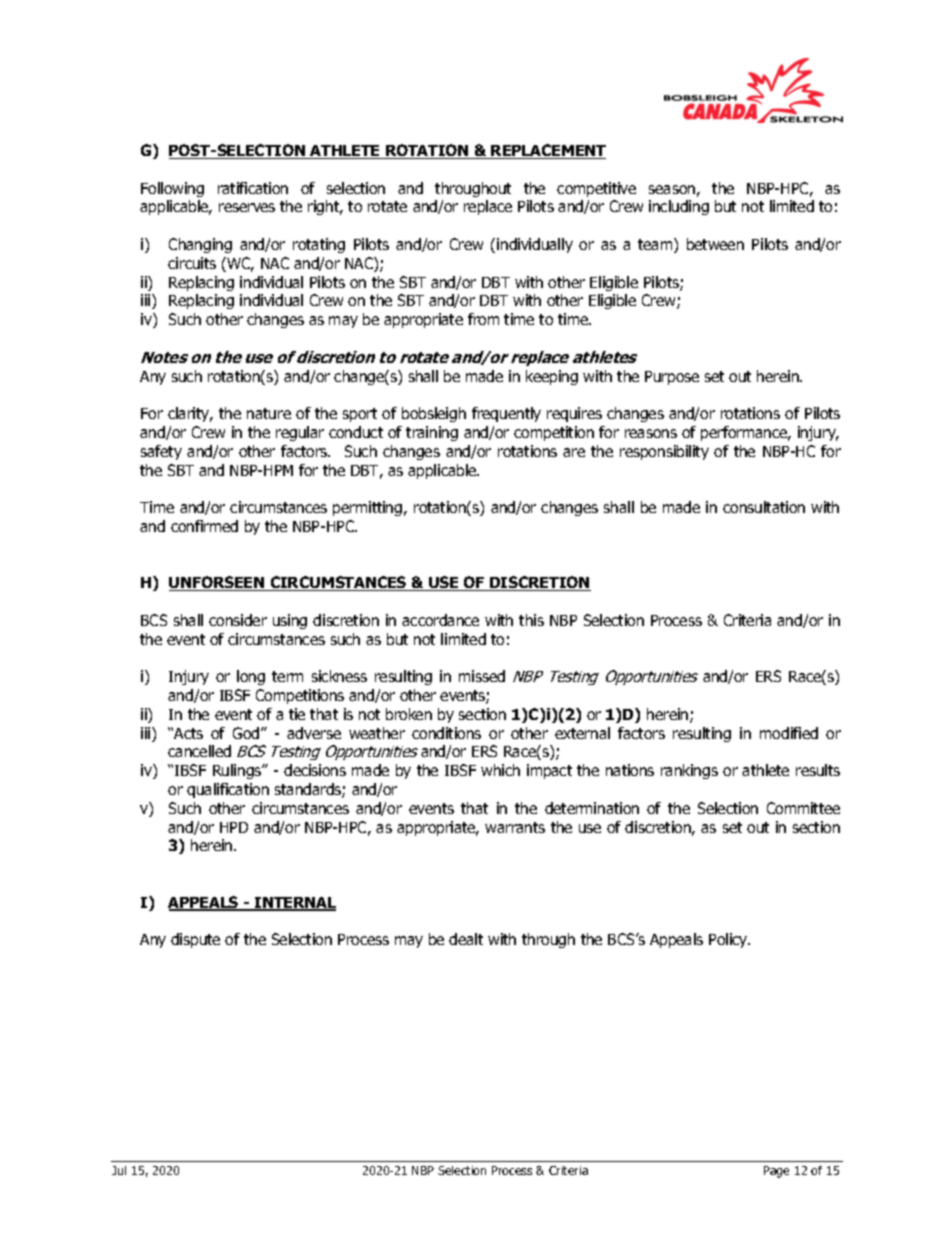 Image resolution: width=952 pixels, height=1233 pixels. Describe the element at coordinates (204, 526) in the screenshot. I see `confirmed` at that location.
